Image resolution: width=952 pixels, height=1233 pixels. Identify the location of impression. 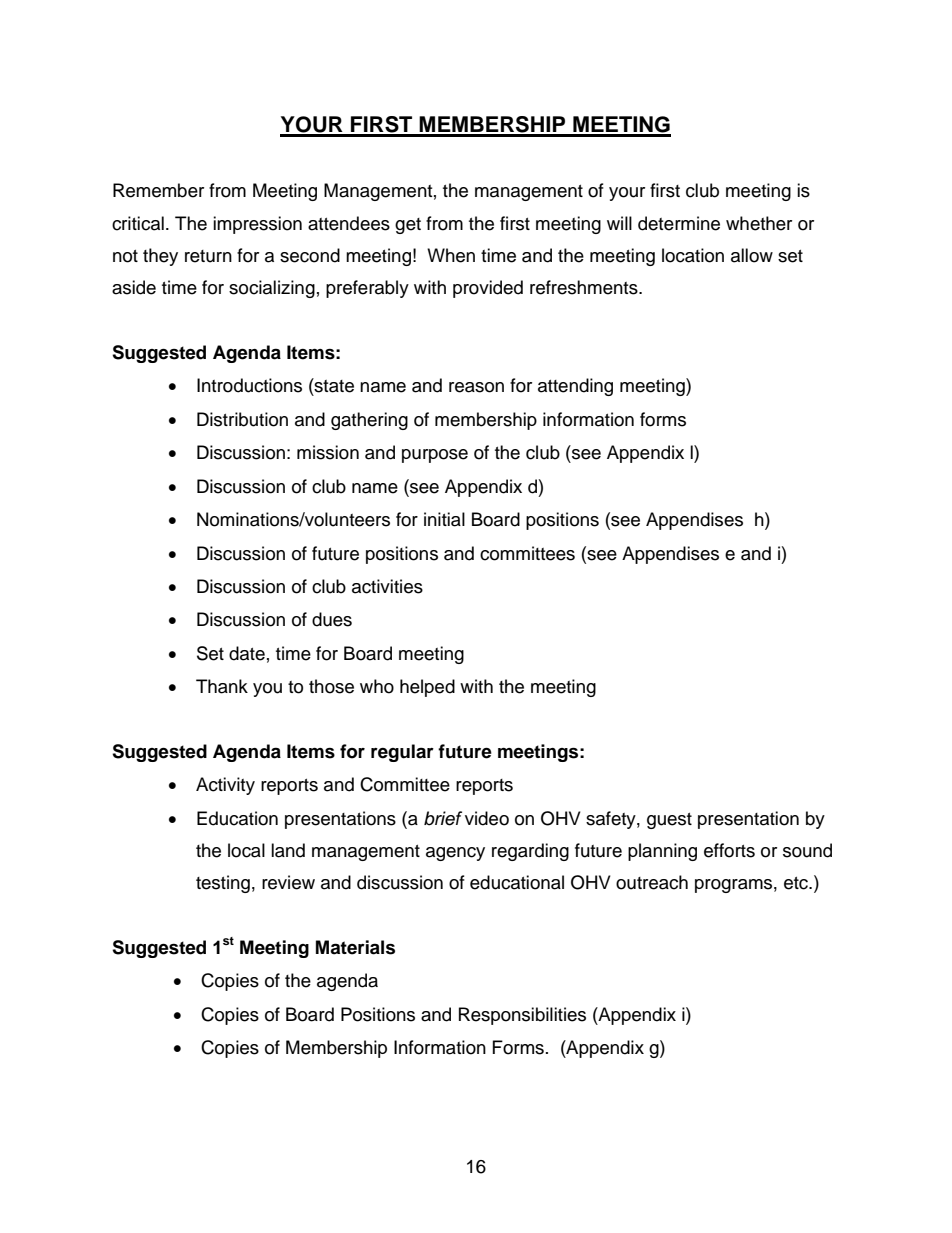
(257, 225).
